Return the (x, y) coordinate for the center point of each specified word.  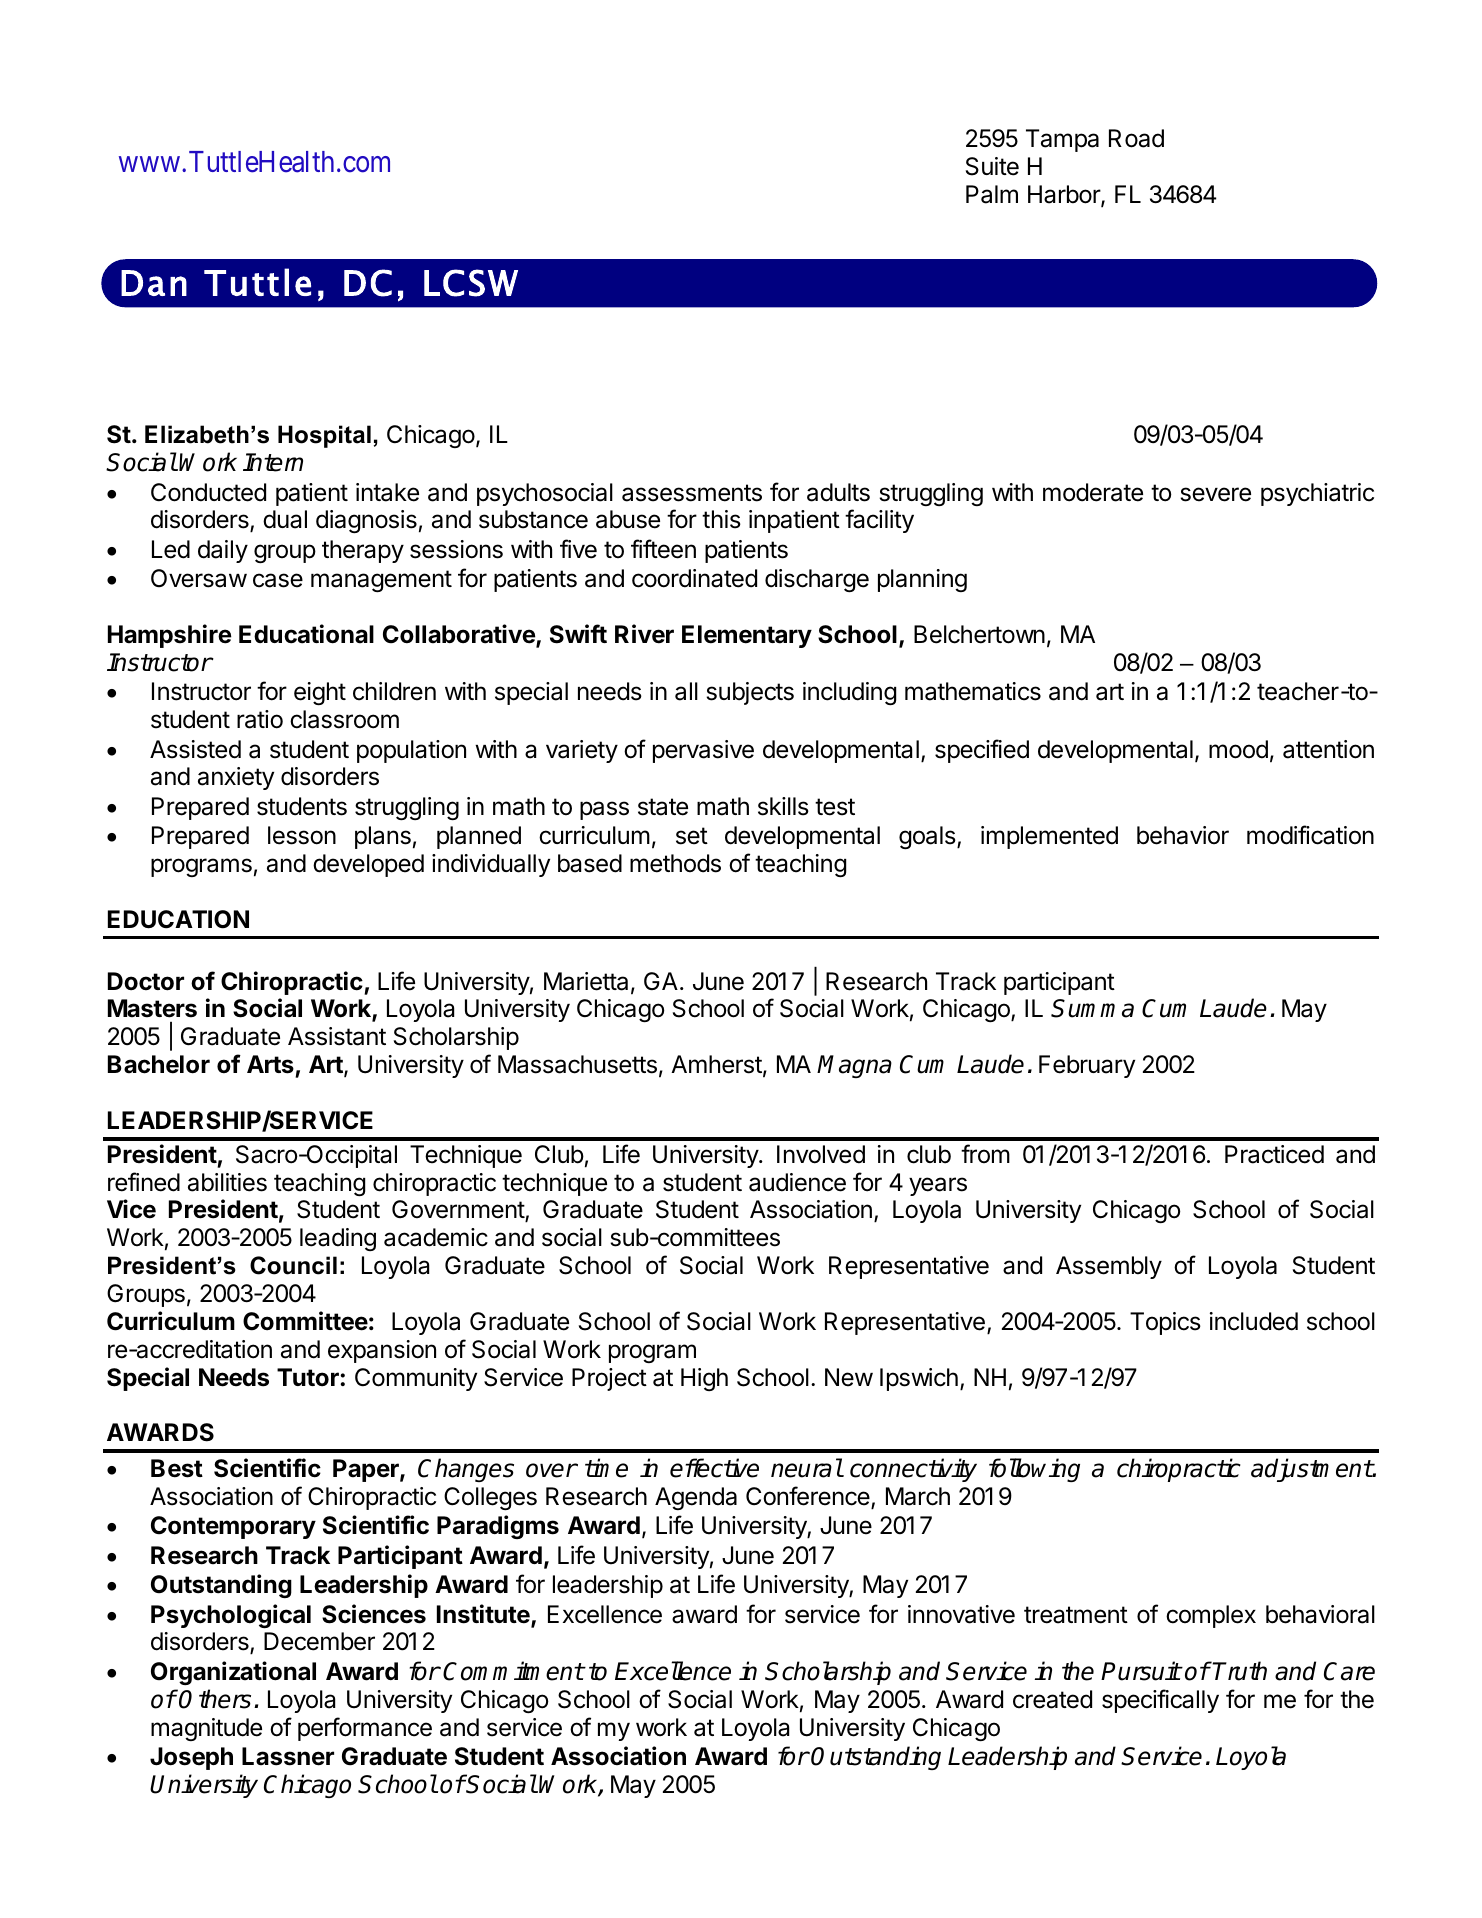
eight (320, 693)
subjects (750, 693)
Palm (992, 194)
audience (797, 1182)
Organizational (233, 1673)
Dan (154, 283)
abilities (227, 1182)
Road (1136, 138)
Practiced (1274, 1154)
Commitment (513, 1671)
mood (1238, 749)
